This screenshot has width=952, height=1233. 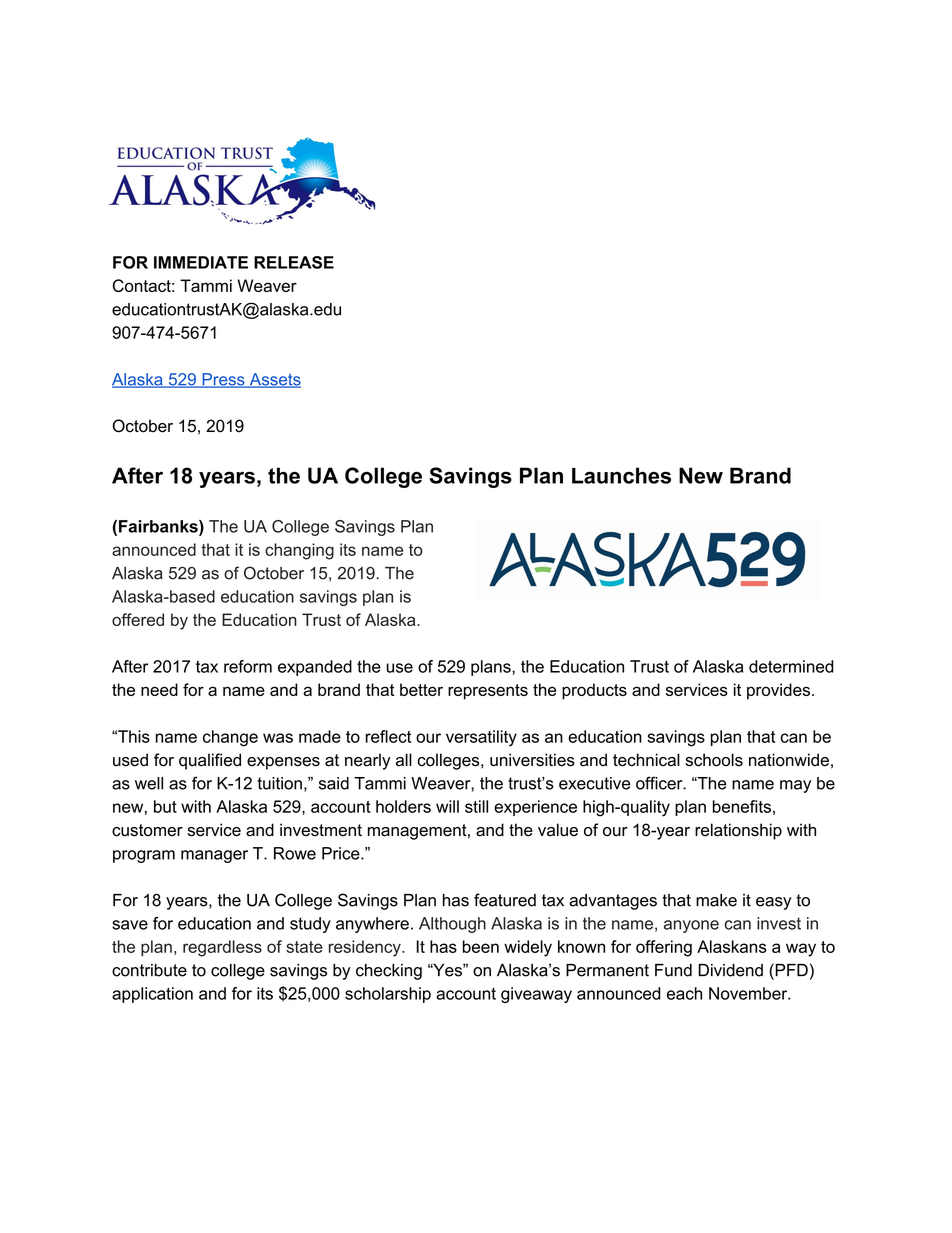 What do you see at coordinates (222, 948) in the screenshot?
I see `regardless` at bounding box center [222, 948].
